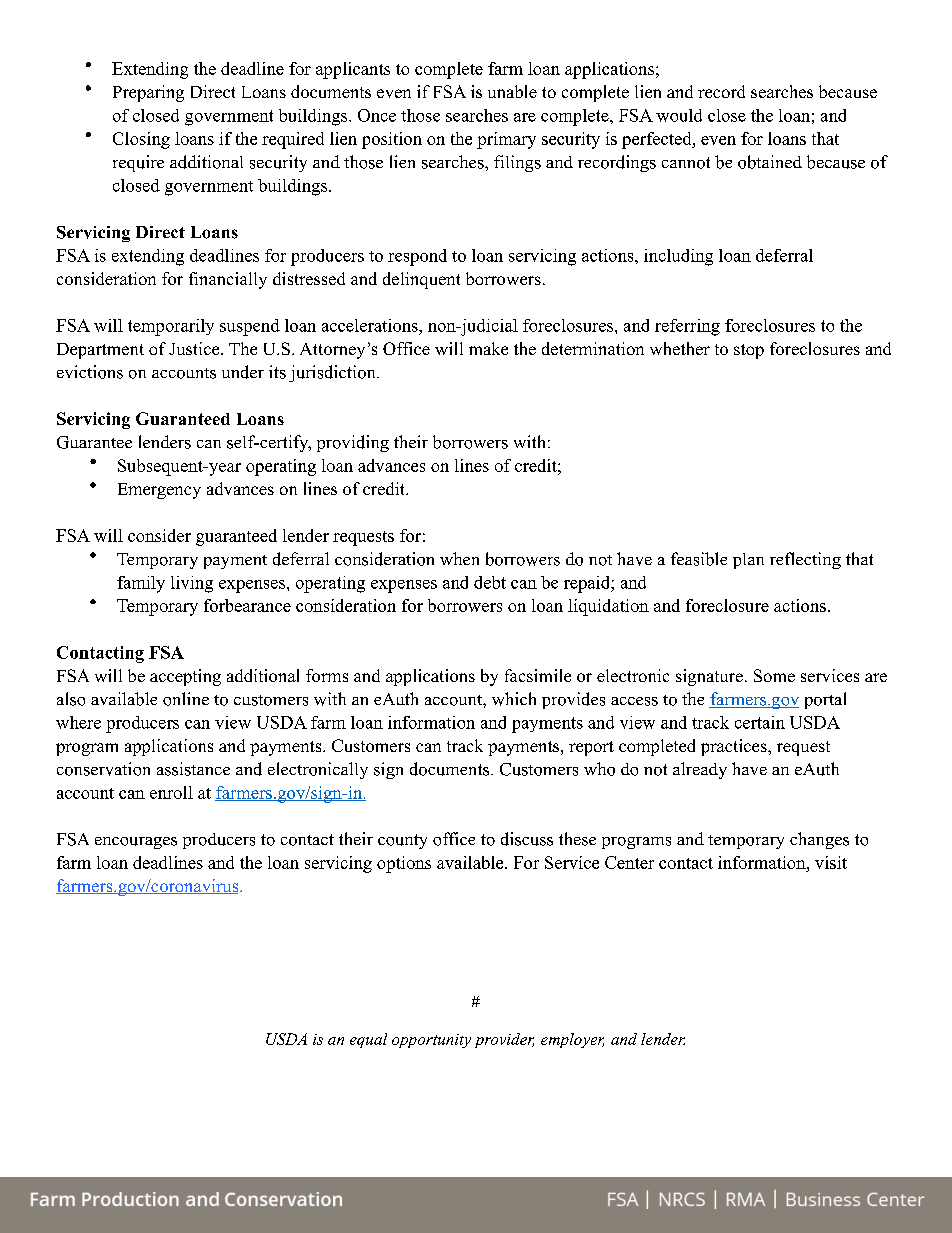 The image size is (952, 1233). What do you see at coordinates (748, 561) in the screenshot?
I see `plan` at bounding box center [748, 561].
